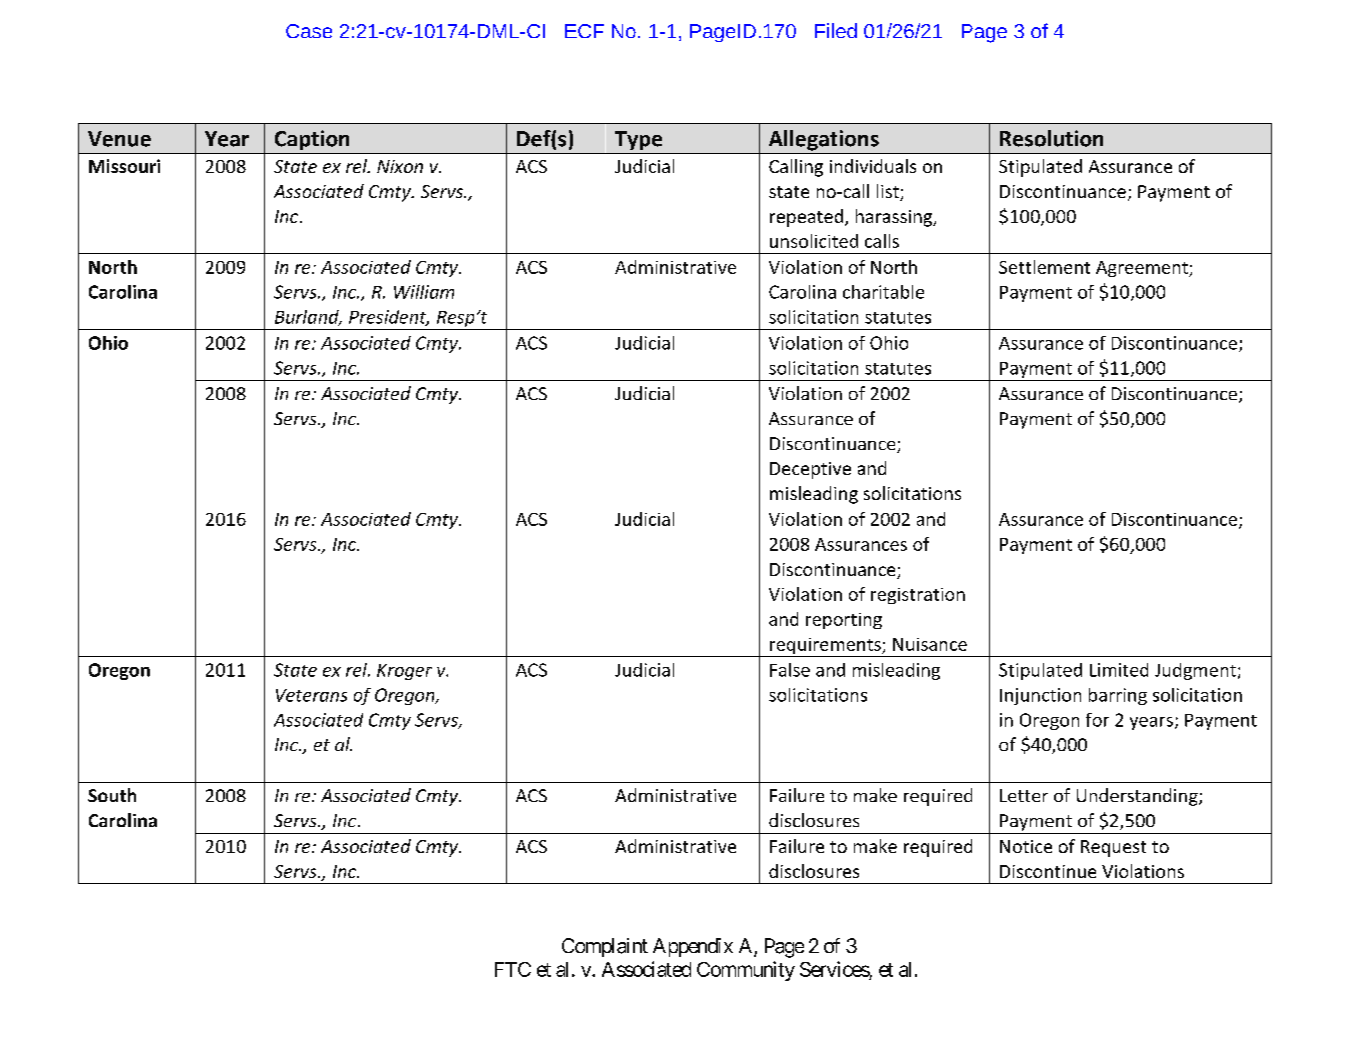  Describe the element at coordinates (309, 31) in the page. I see `Case` at that location.
